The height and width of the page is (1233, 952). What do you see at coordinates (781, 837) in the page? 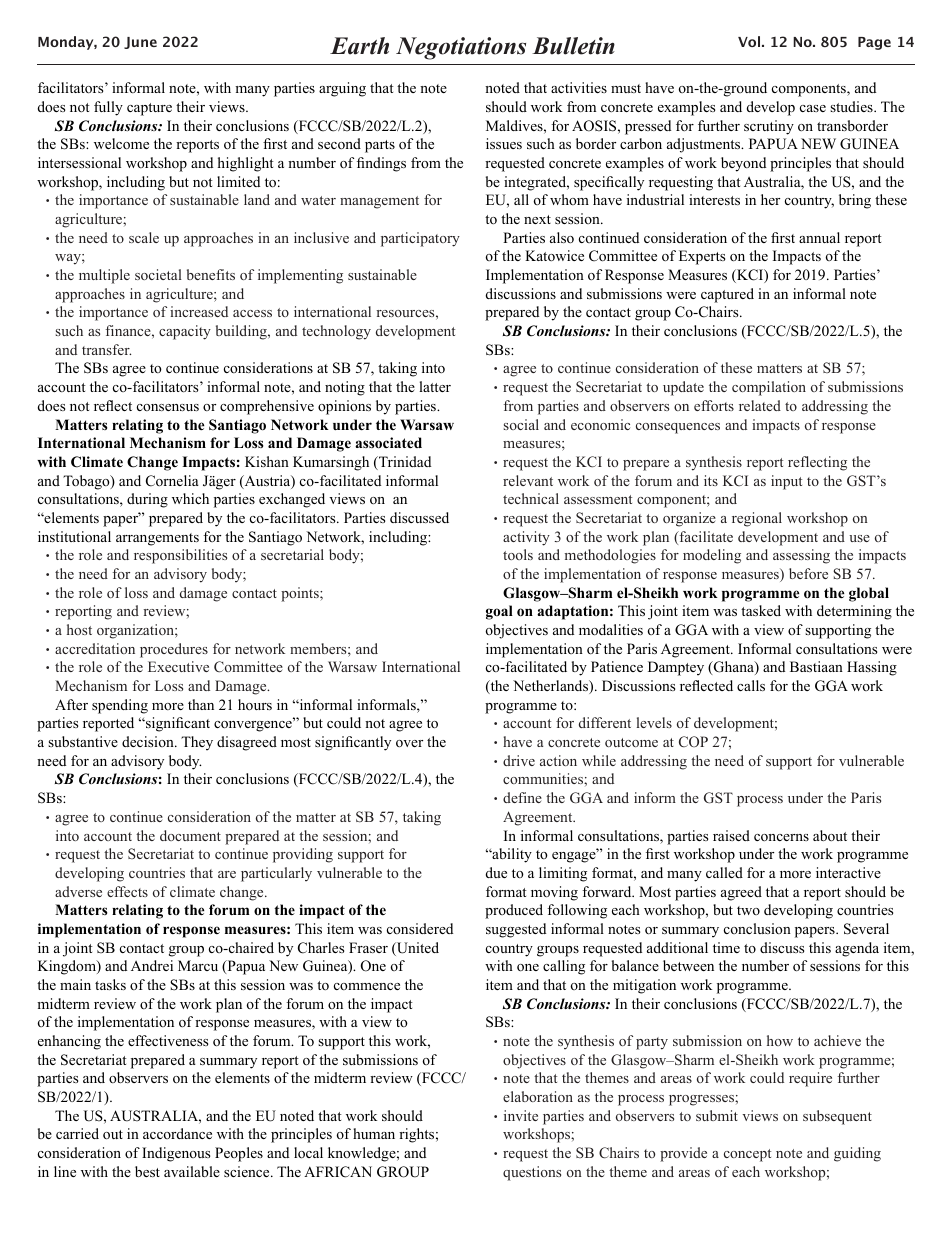
I see `concerns` at bounding box center [781, 837].
